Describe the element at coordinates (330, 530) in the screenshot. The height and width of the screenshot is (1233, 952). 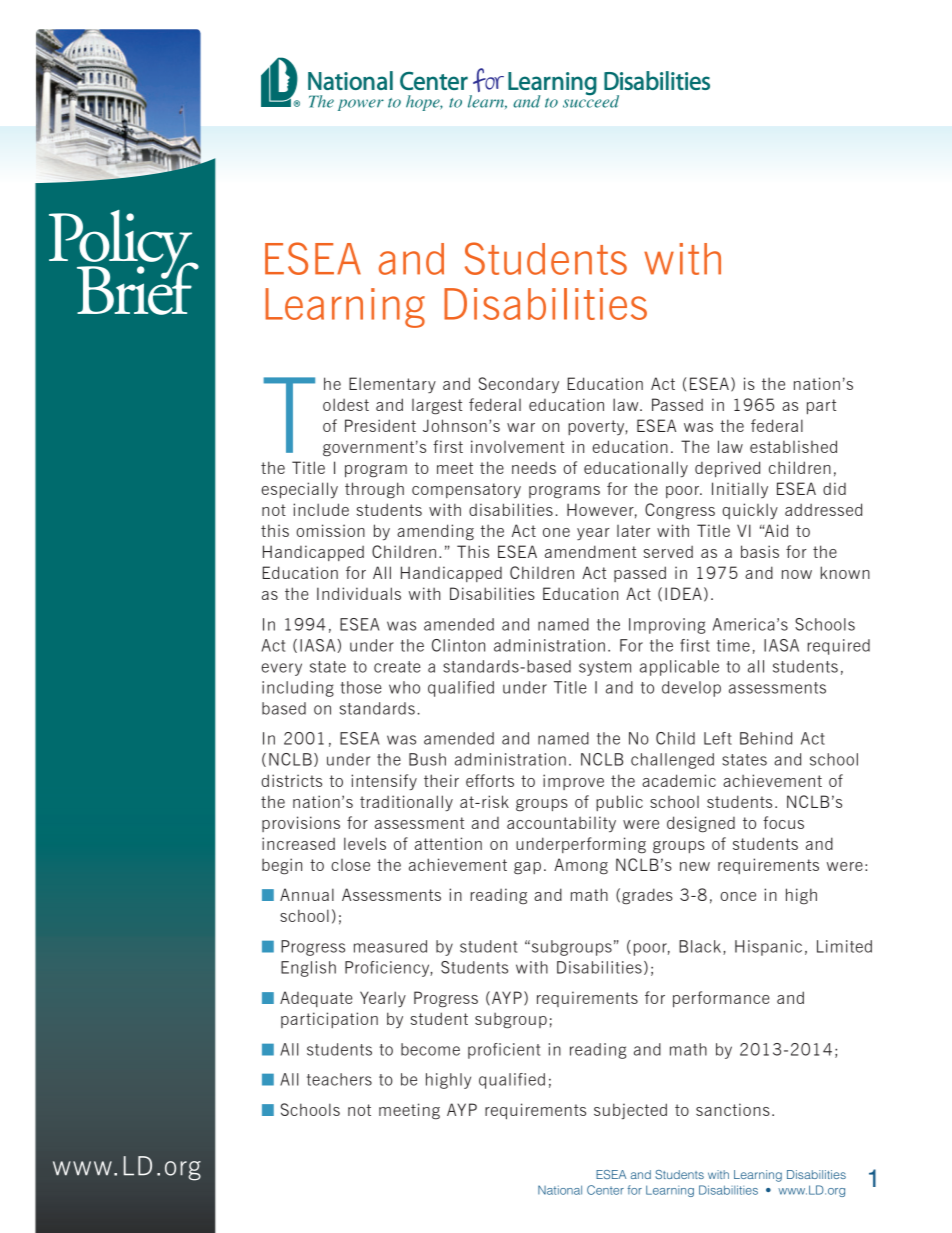
I see `omission` at that location.
